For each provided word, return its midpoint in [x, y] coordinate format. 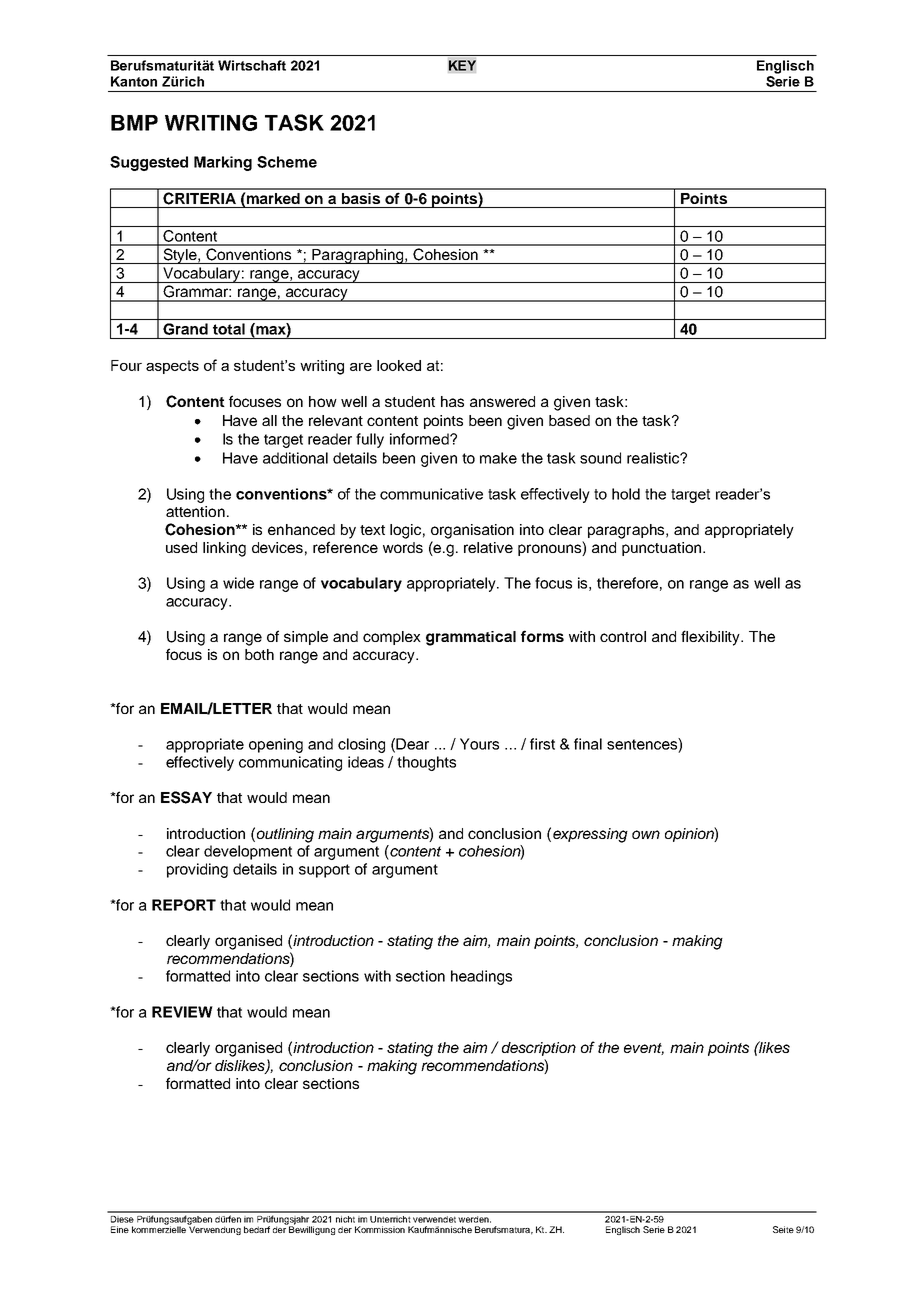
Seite [783, 1229]
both [259, 654]
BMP [134, 123]
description [539, 1049]
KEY [462, 65]
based [569, 420]
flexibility [712, 638]
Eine [120, 1229]
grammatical [471, 638]
